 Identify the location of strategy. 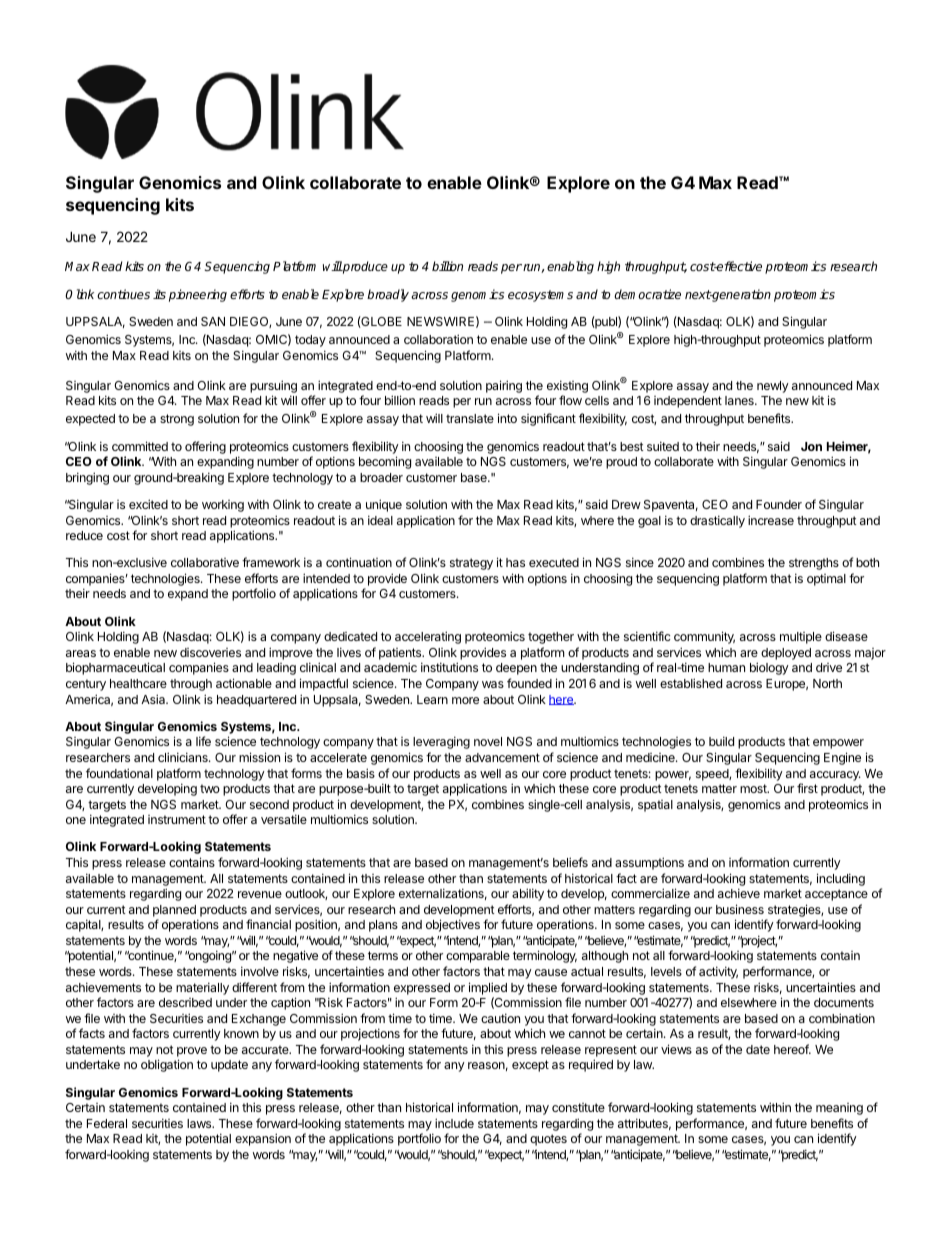
(471, 564).
